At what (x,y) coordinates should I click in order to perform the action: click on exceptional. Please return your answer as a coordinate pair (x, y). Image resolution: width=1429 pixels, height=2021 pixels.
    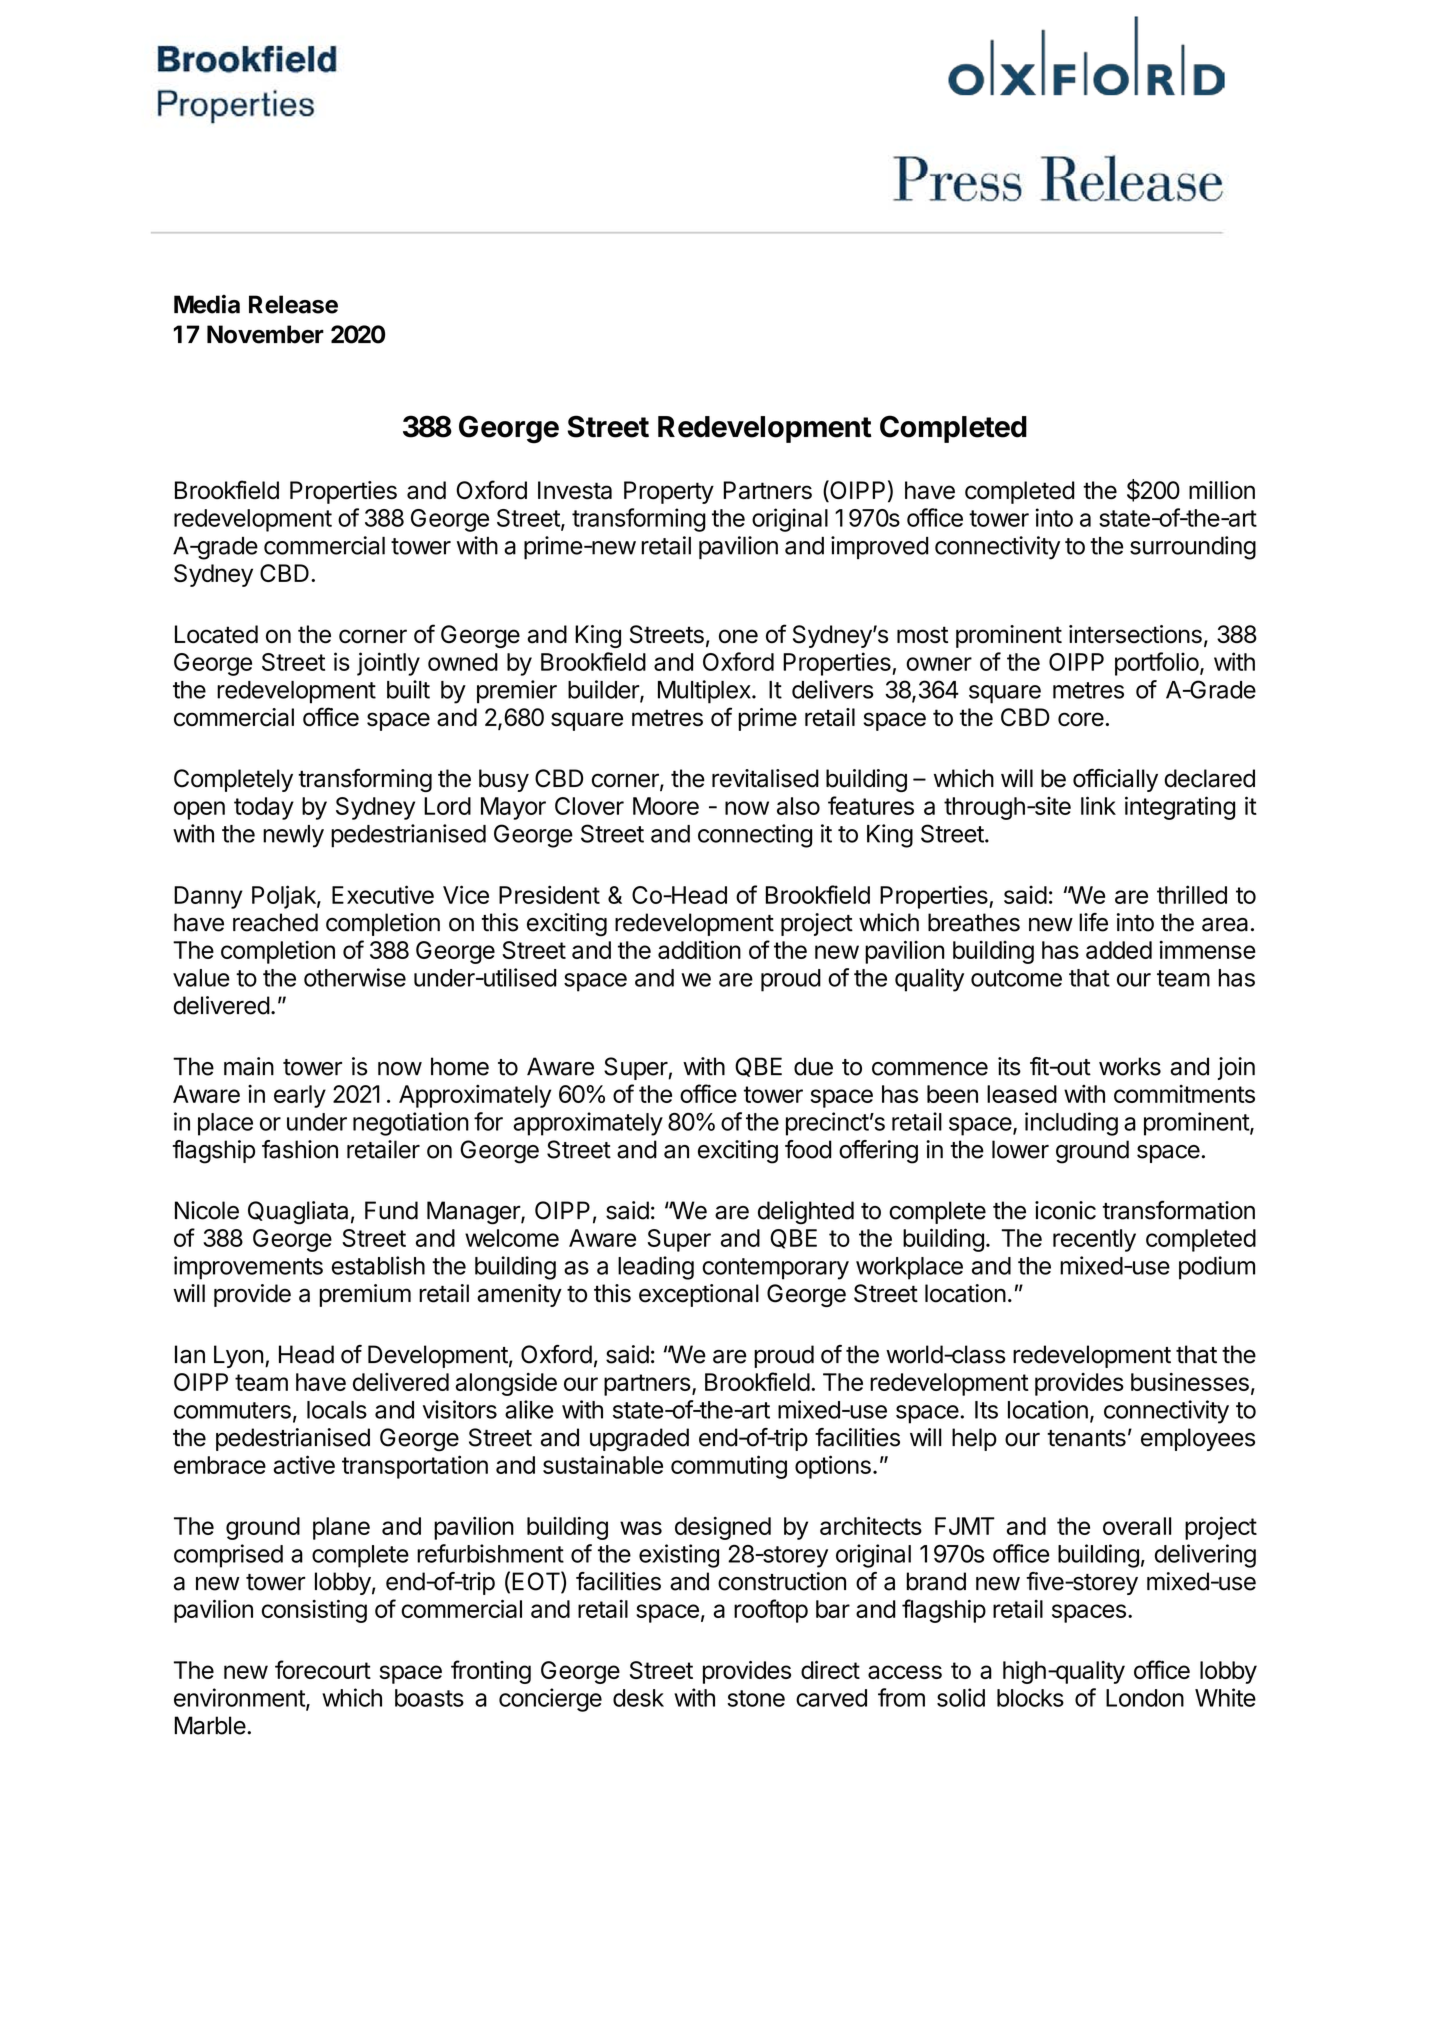
    Looking at the image, I should click on (699, 1295).
